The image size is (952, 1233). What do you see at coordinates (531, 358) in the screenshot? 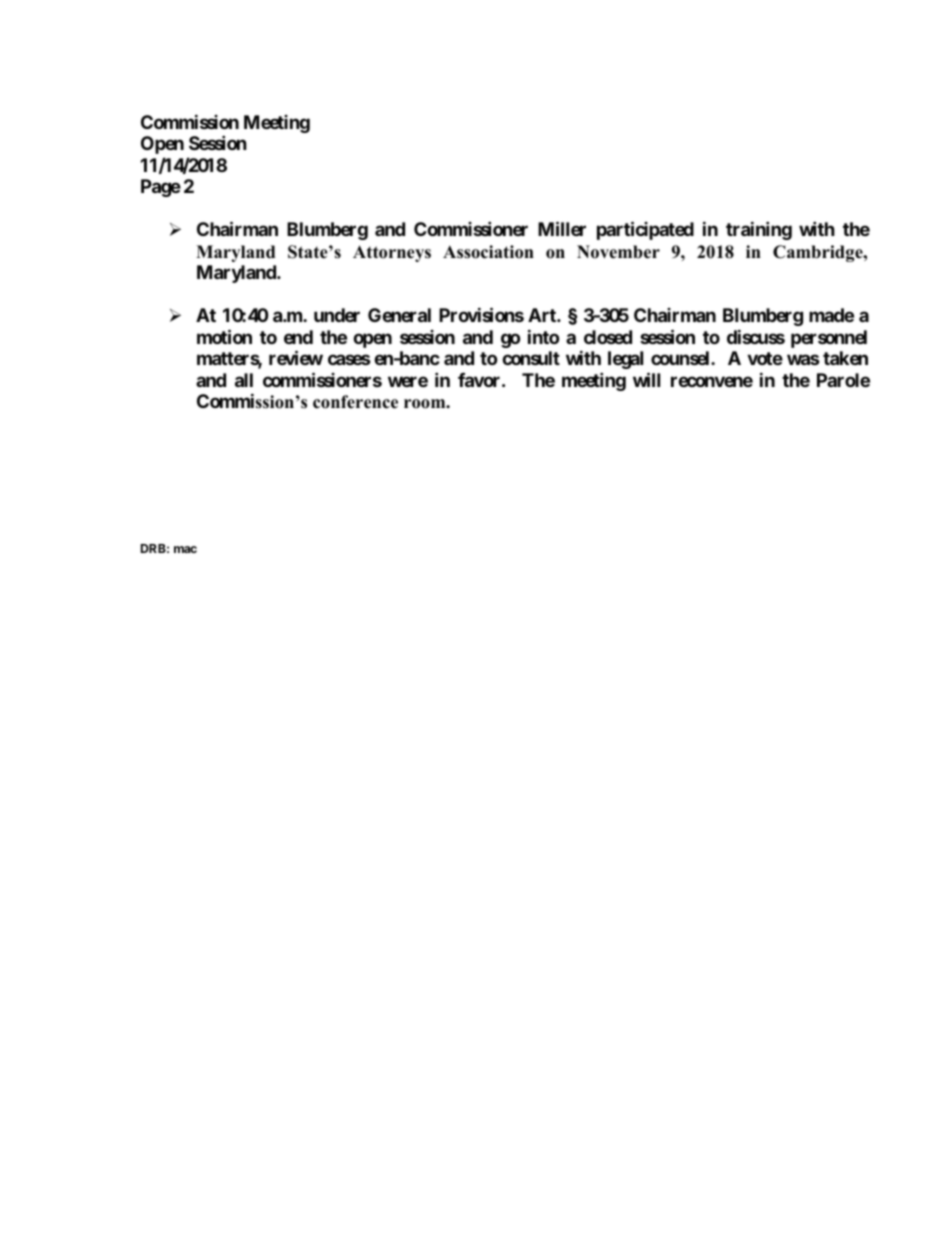
I see `consult` at bounding box center [531, 358].
